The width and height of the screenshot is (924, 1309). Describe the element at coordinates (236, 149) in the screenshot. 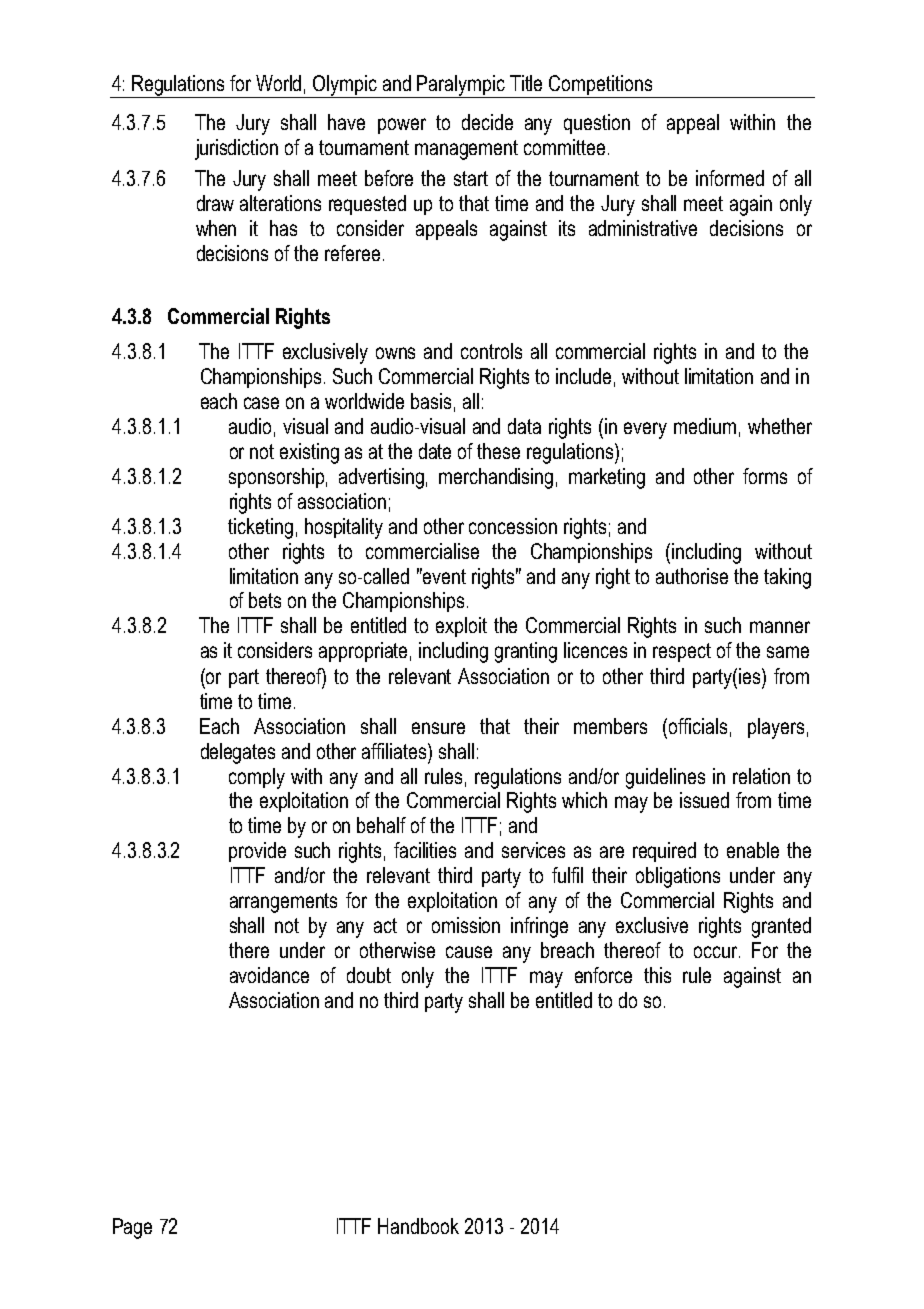

I see `jurisdiction` at that location.
